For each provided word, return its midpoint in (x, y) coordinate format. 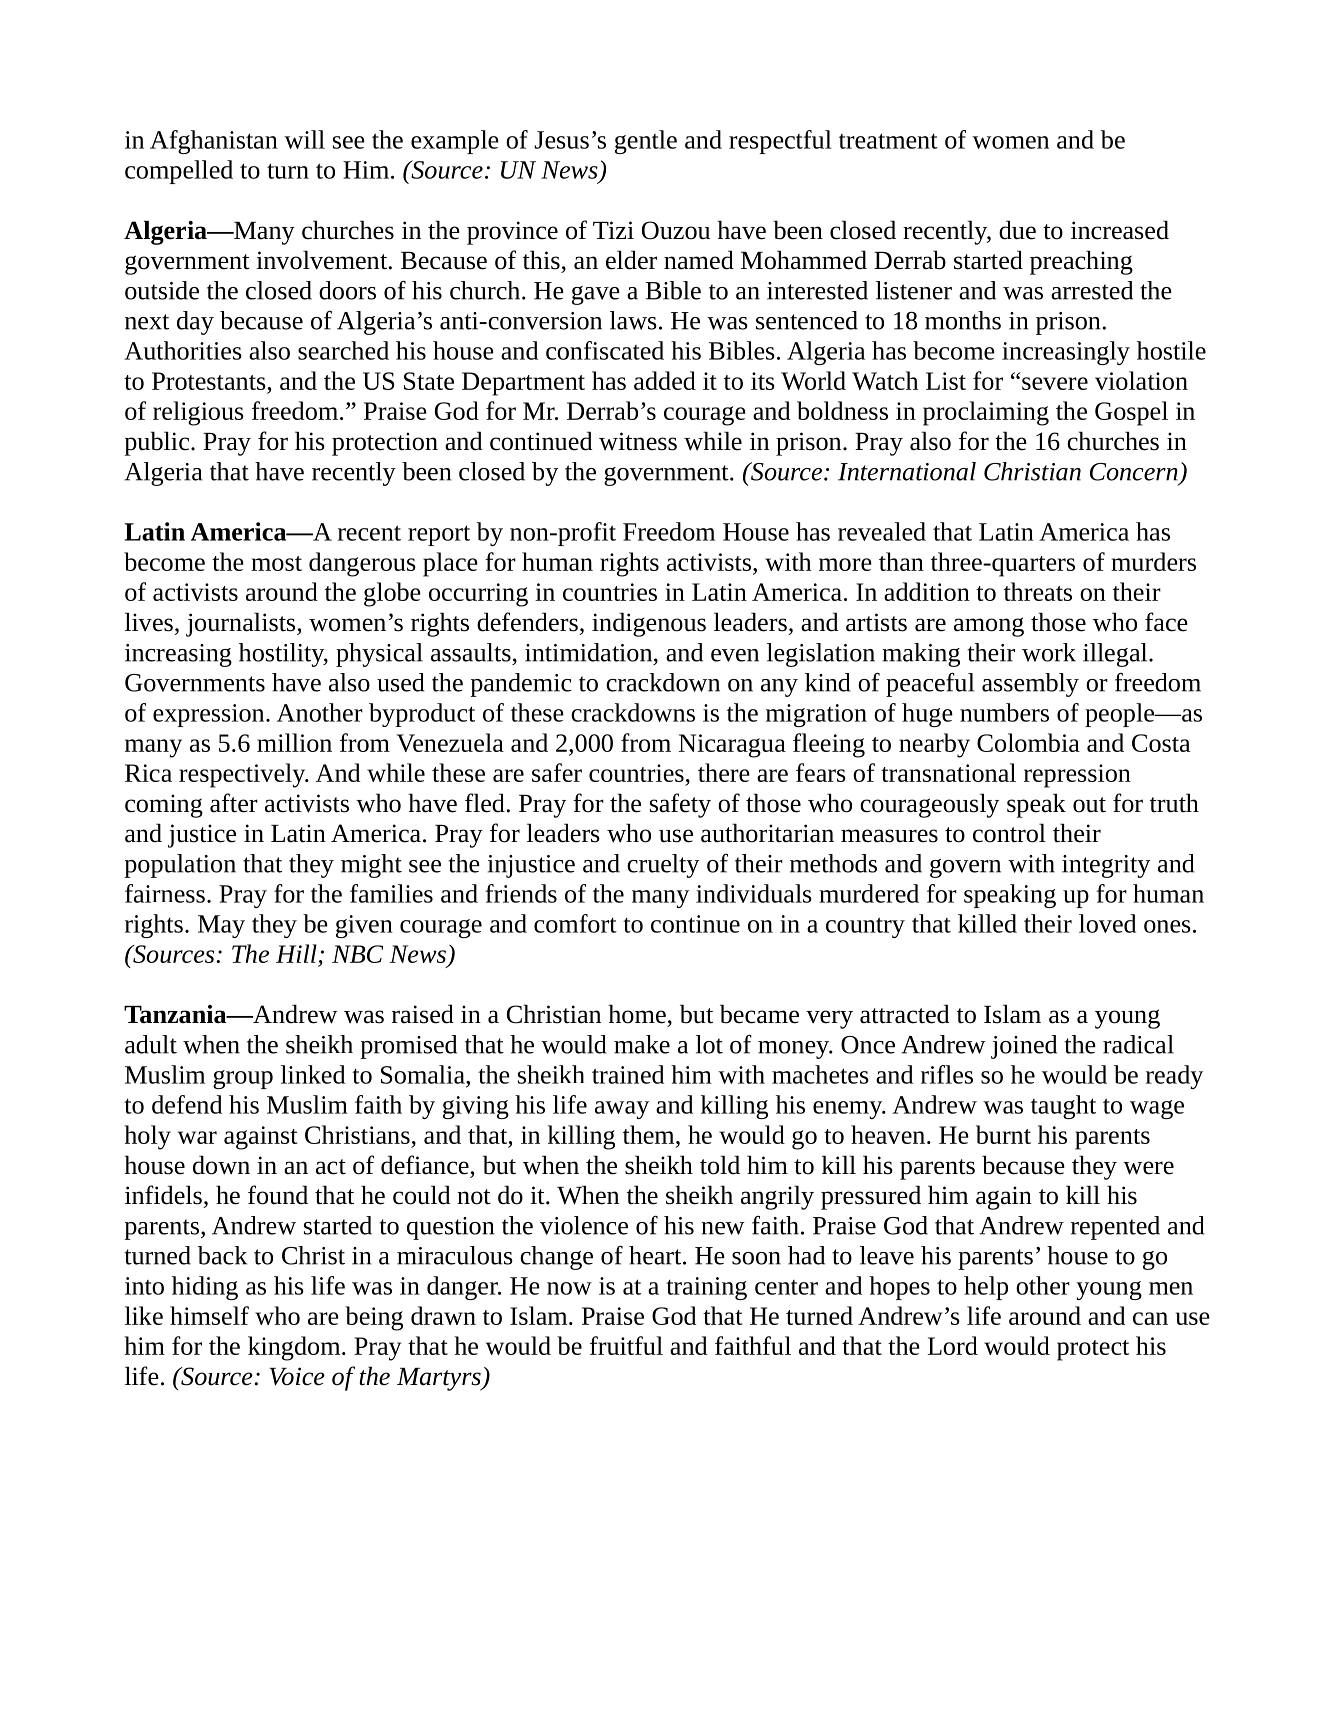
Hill (296, 953)
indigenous (649, 624)
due (1017, 230)
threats (1038, 591)
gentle (646, 142)
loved (1107, 923)
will (304, 139)
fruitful (626, 1345)
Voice (297, 1376)
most (276, 563)
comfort (575, 923)
